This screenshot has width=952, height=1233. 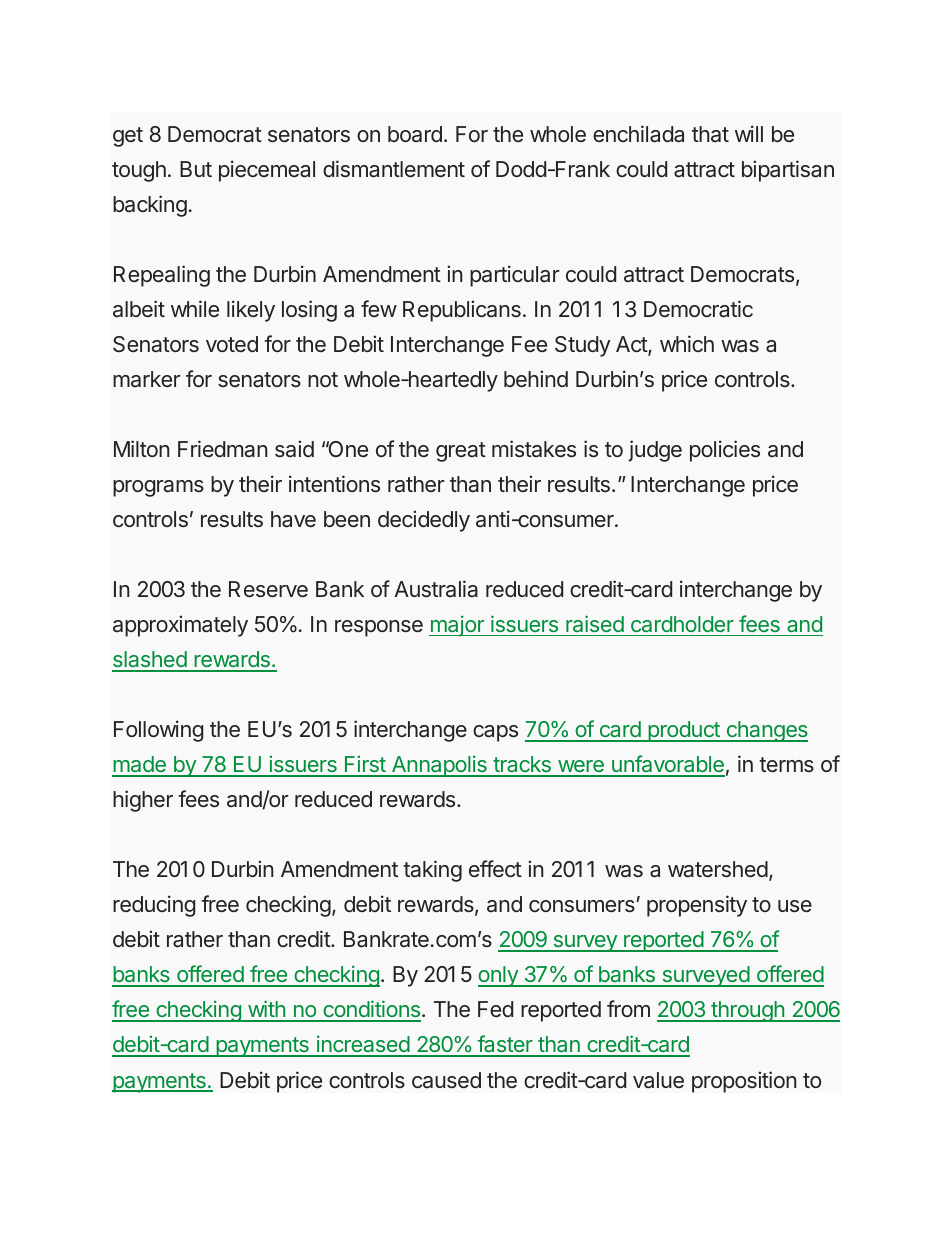 What do you see at coordinates (461, 452) in the screenshot?
I see `great` at bounding box center [461, 452].
